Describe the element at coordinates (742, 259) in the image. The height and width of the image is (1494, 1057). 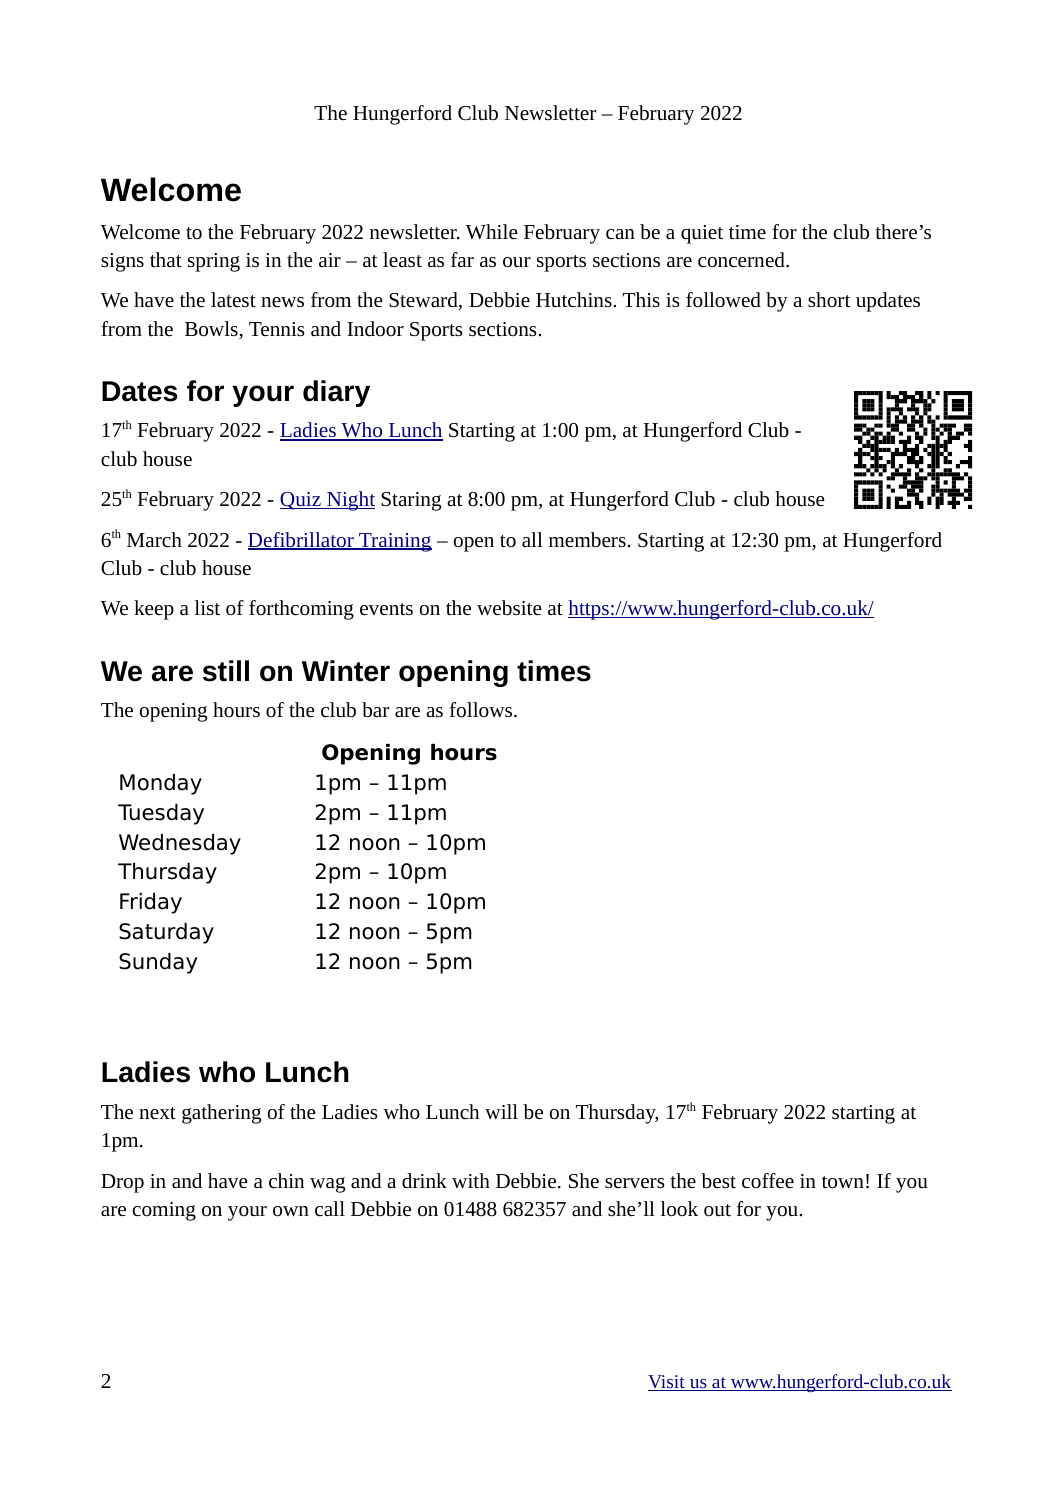
I see `concerned` at that location.
